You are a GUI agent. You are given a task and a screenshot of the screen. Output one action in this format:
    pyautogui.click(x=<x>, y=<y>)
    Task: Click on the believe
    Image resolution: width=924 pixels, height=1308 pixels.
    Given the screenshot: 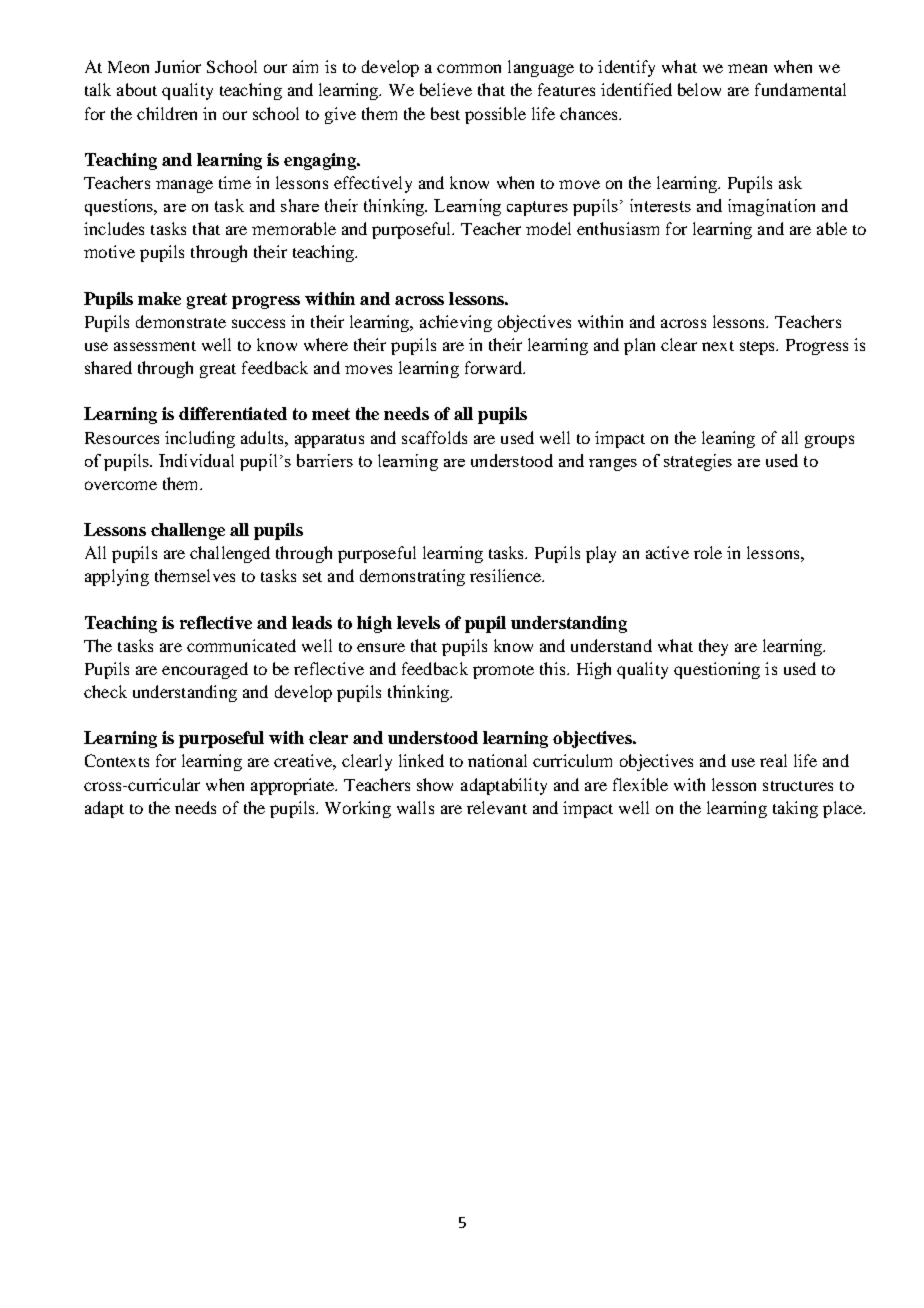 What is the action you would take?
    pyautogui.click(x=446, y=89)
